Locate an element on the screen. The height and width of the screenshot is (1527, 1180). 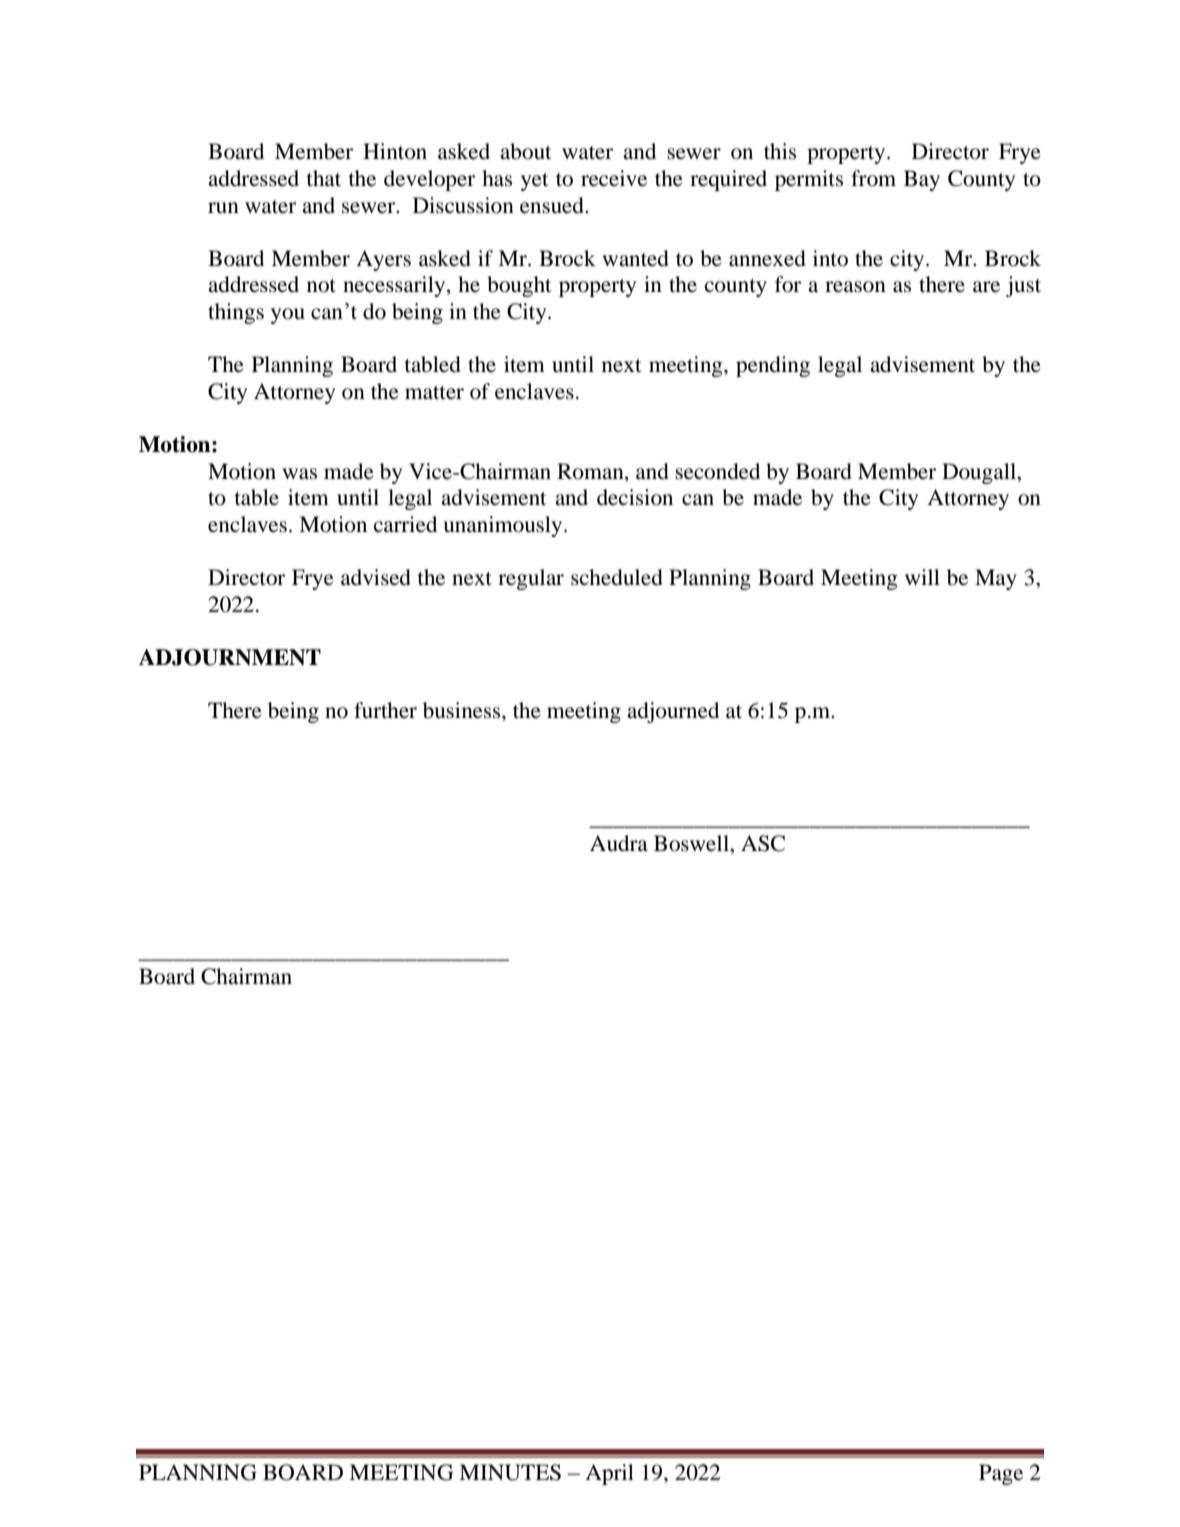
Bay is located at coordinates (922, 180).
